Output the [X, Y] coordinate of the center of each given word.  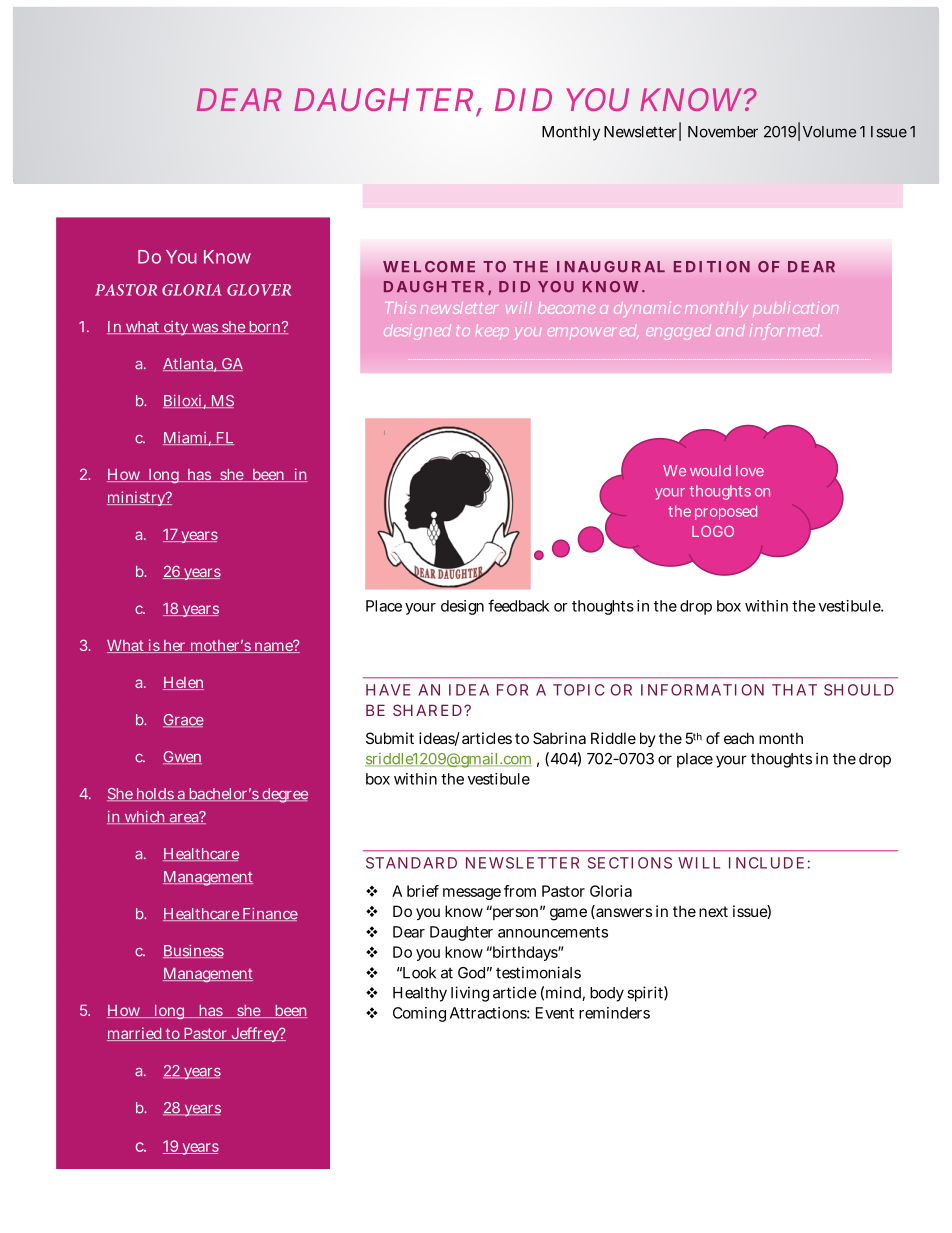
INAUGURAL [611, 267]
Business [193, 951]
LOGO [713, 531]
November [723, 132]
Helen [183, 683]
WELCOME [429, 267]
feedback [518, 605]
